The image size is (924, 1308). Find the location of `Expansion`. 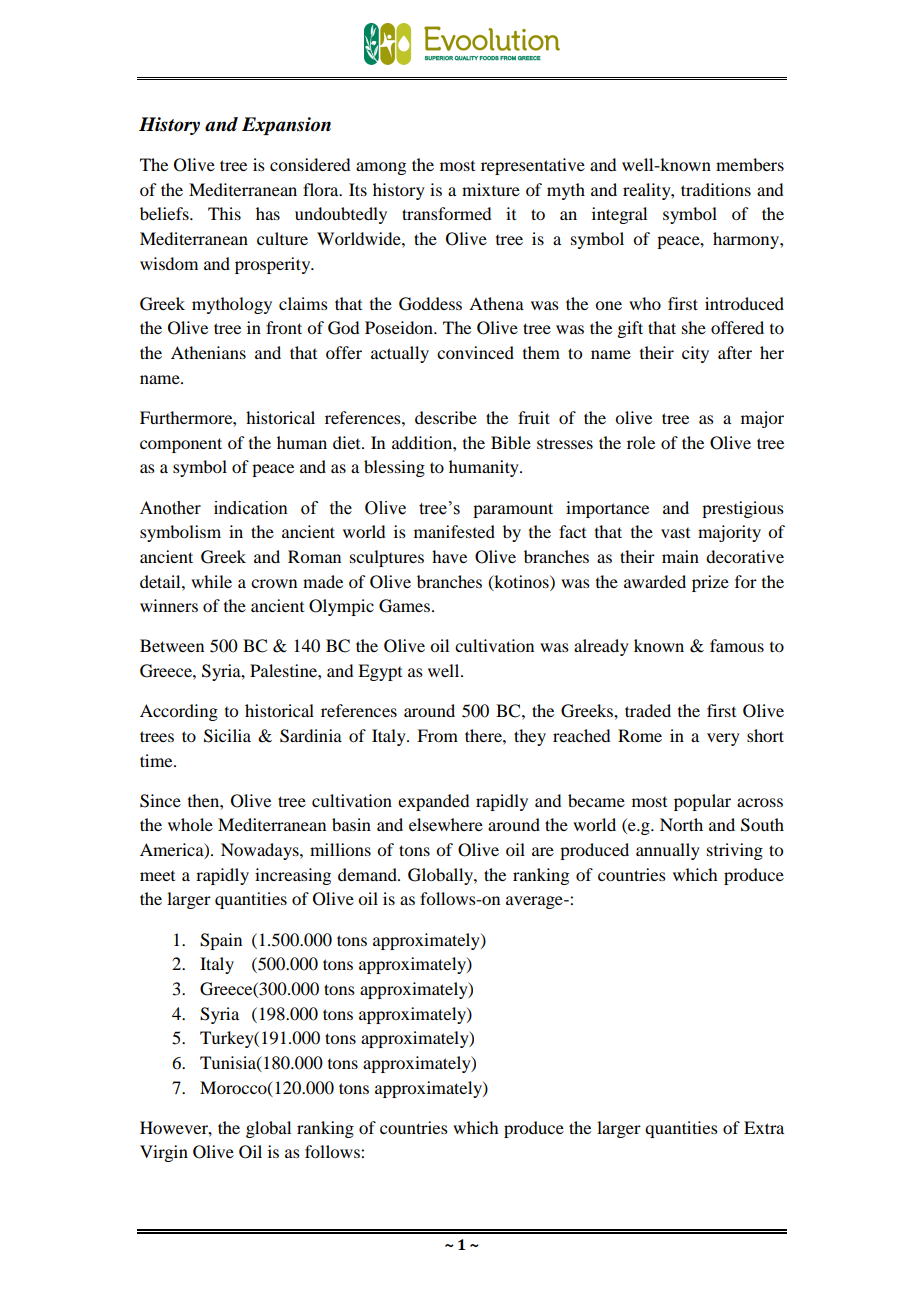

Expansion is located at coordinates (286, 126).
